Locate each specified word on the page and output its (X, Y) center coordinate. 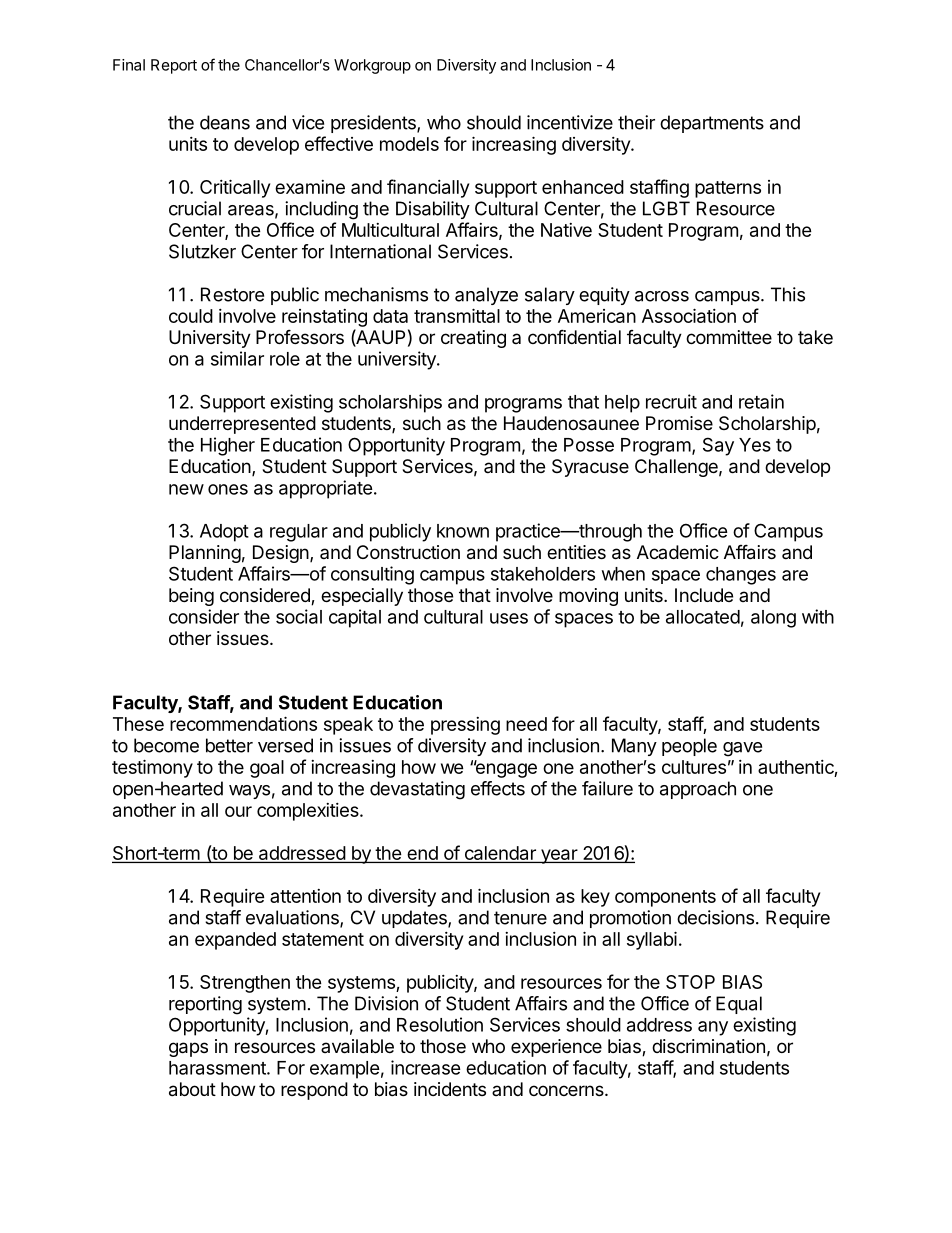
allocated (703, 617)
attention (305, 896)
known (463, 531)
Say (718, 446)
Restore (232, 294)
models (409, 144)
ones (228, 489)
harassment (218, 1068)
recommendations (243, 723)
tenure (520, 918)
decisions (715, 917)
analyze (486, 296)
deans (225, 122)
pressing (465, 726)
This (788, 294)
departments (712, 124)
